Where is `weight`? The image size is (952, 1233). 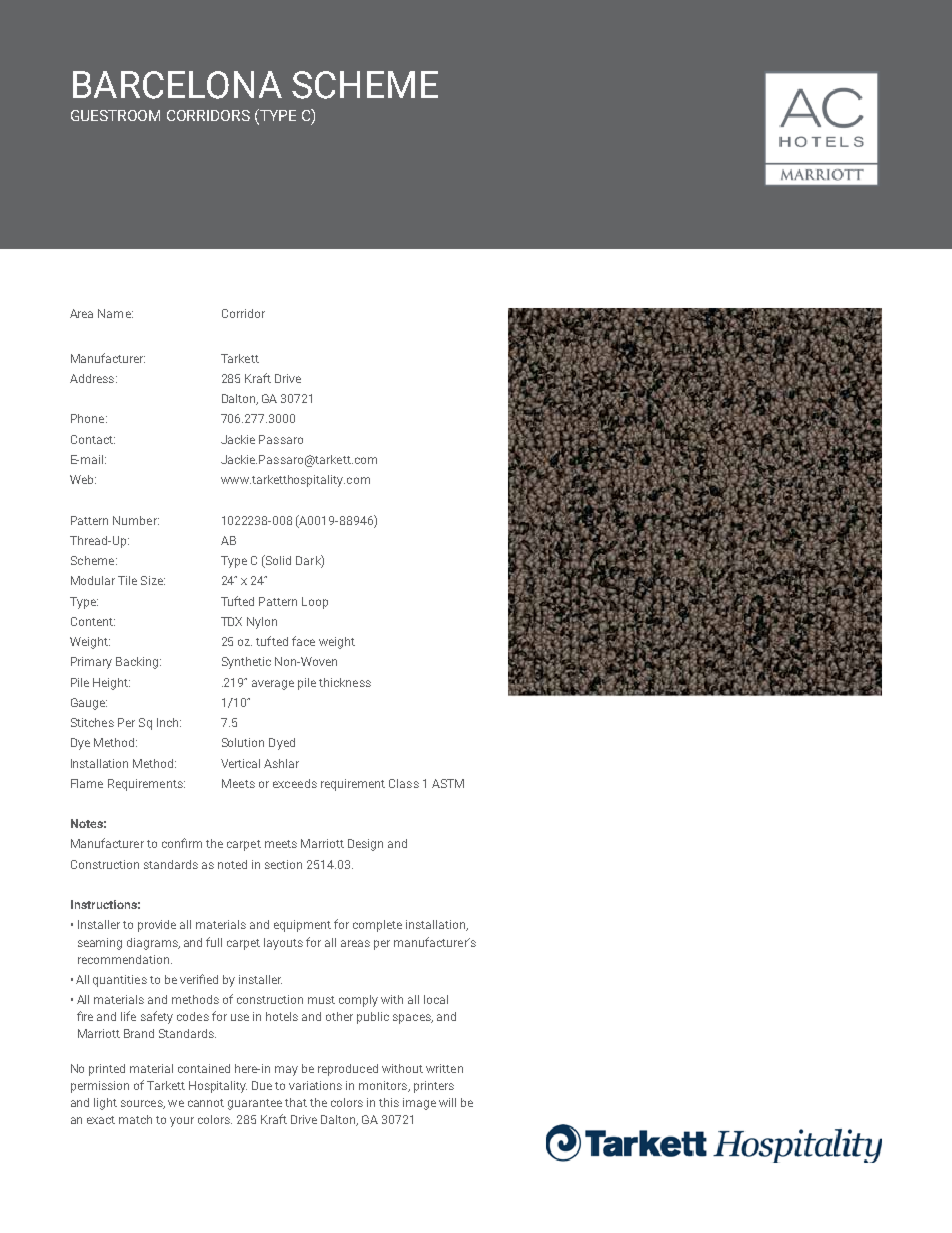 weight is located at coordinates (337, 643).
